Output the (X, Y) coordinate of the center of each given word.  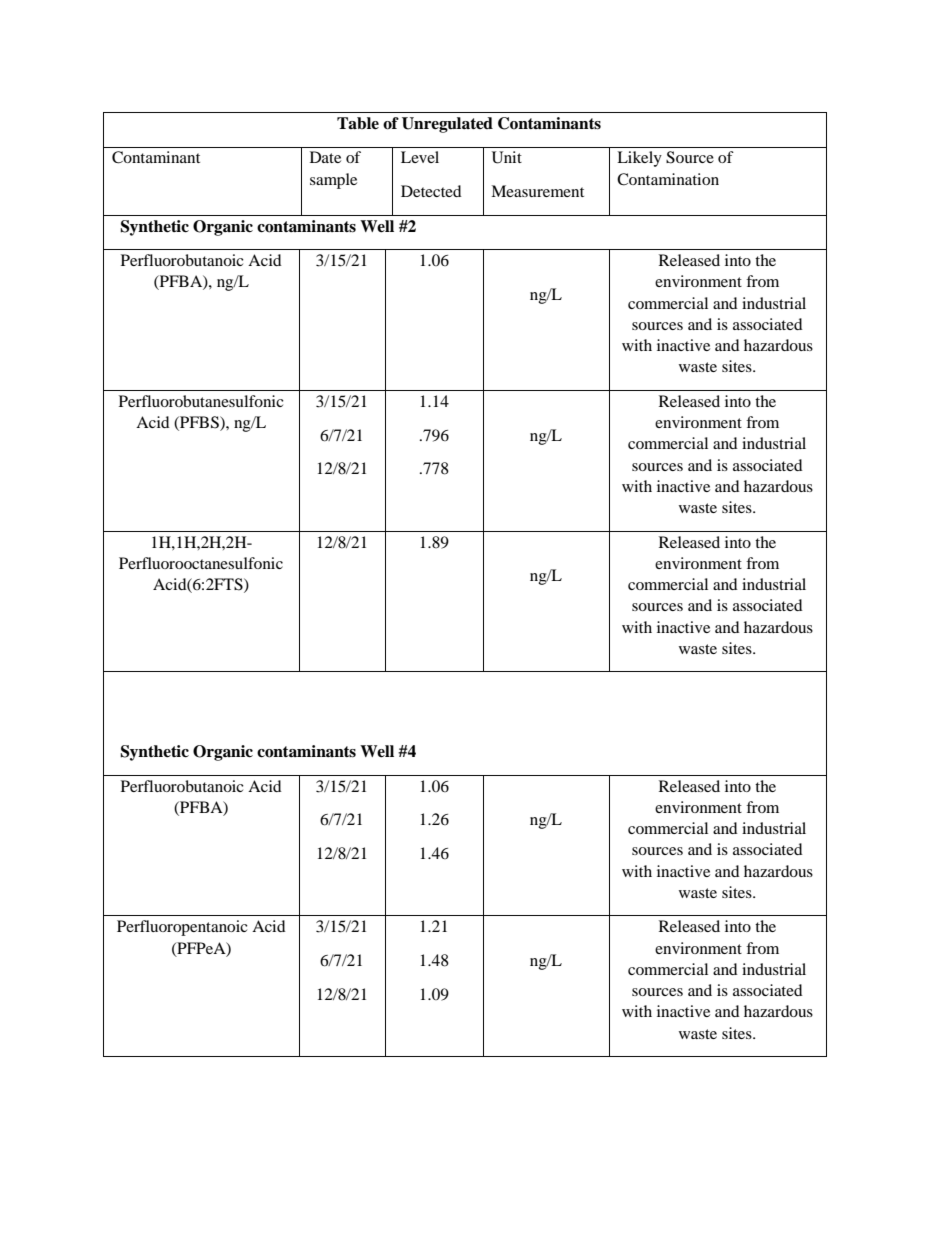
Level (420, 157)
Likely (639, 159)
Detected (431, 191)
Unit (507, 157)
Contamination (668, 179)
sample (333, 181)
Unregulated (447, 125)
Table (358, 123)
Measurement (537, 191)
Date (325, 157)
